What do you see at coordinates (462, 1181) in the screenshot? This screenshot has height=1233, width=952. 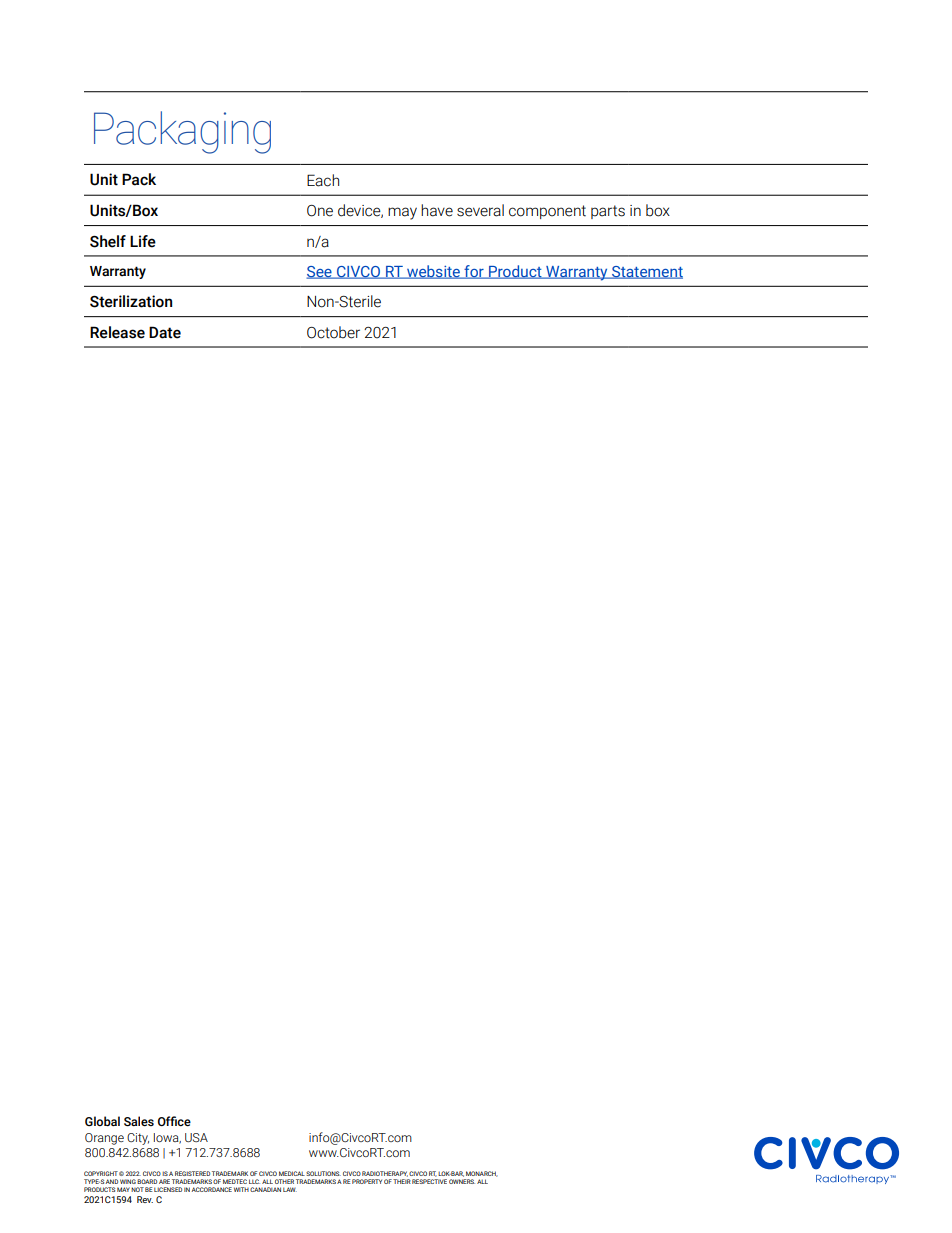 I see `OWNERS` at bounding box center [462, 1181].
